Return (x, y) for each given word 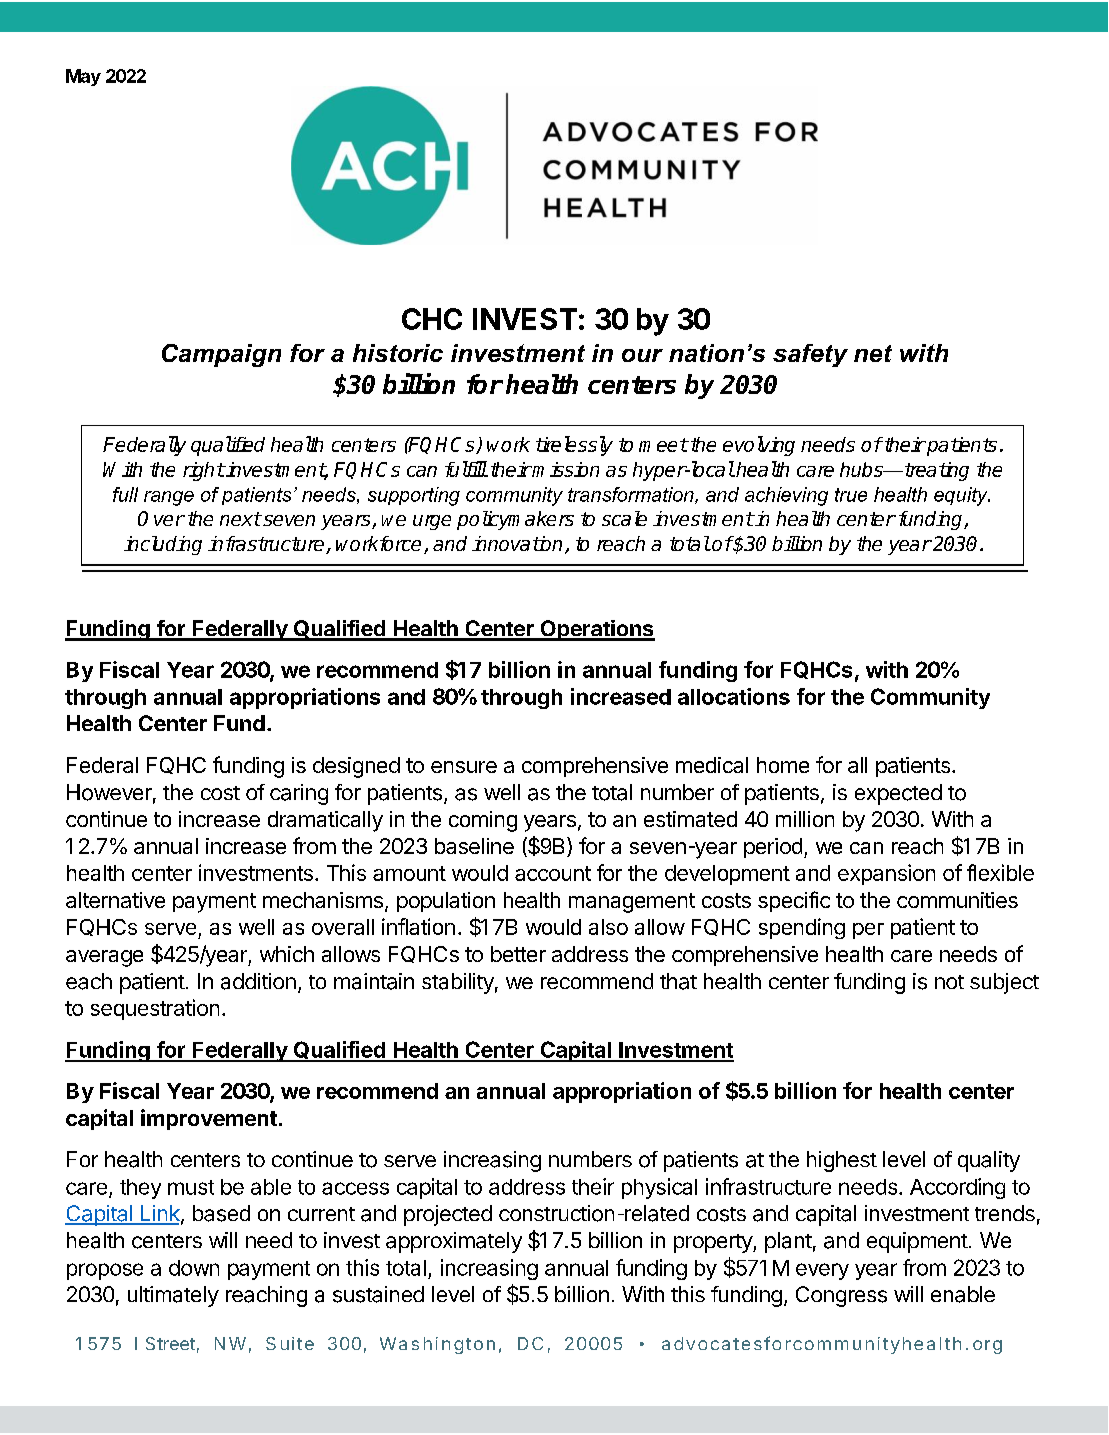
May (83, 77)
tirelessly (574, 446)
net (873, 353)
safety (810, 355)
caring (299, 794)
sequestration (155, 1009)
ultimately (173, 1296)
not (949, 982)
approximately (454, 1242)
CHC (432, 319)
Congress (841, 1296)
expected (898, 794)
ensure (464, 767)
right (203, 471)
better (518, 954)
